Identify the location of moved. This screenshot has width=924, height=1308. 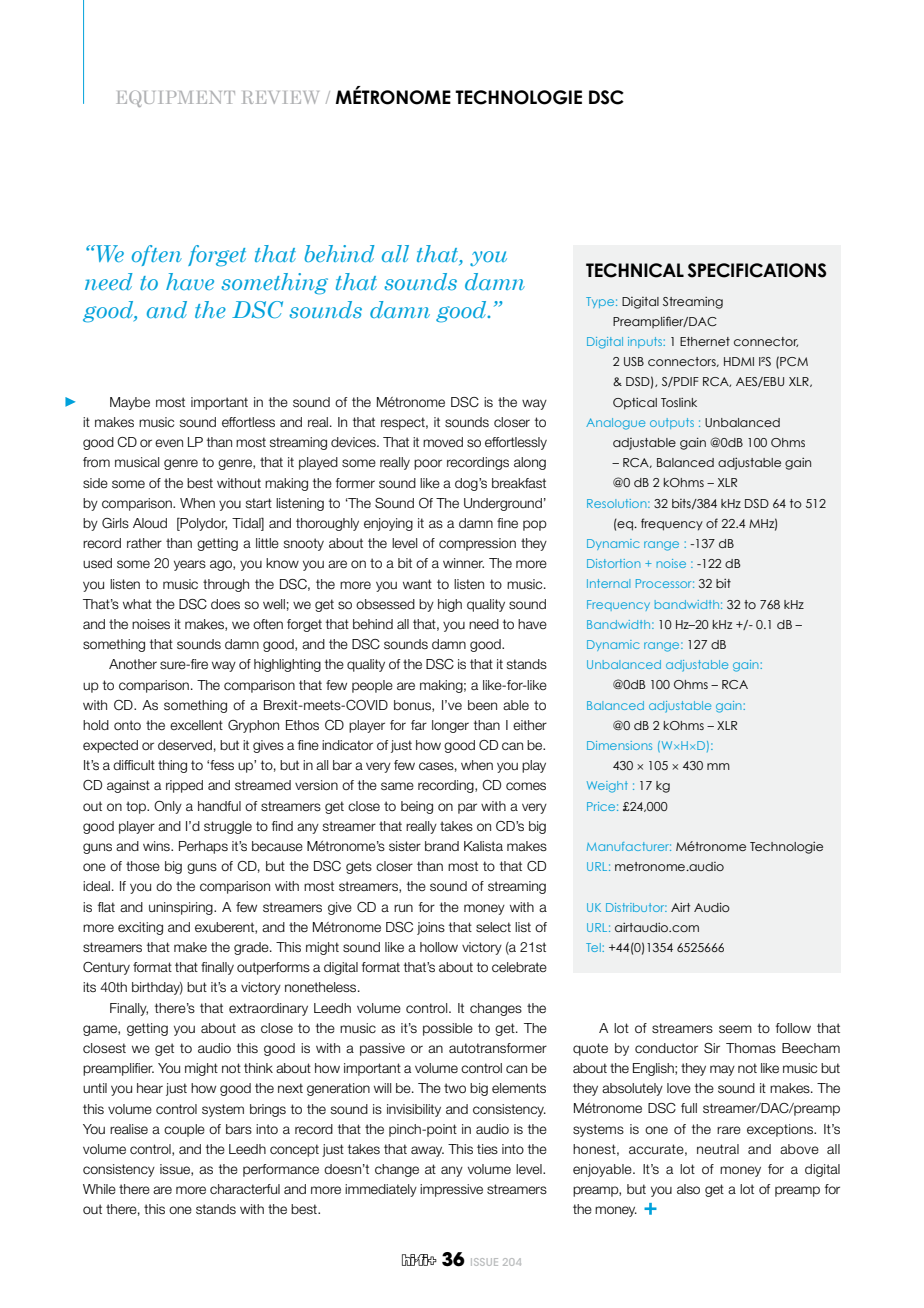
(443, 442).
